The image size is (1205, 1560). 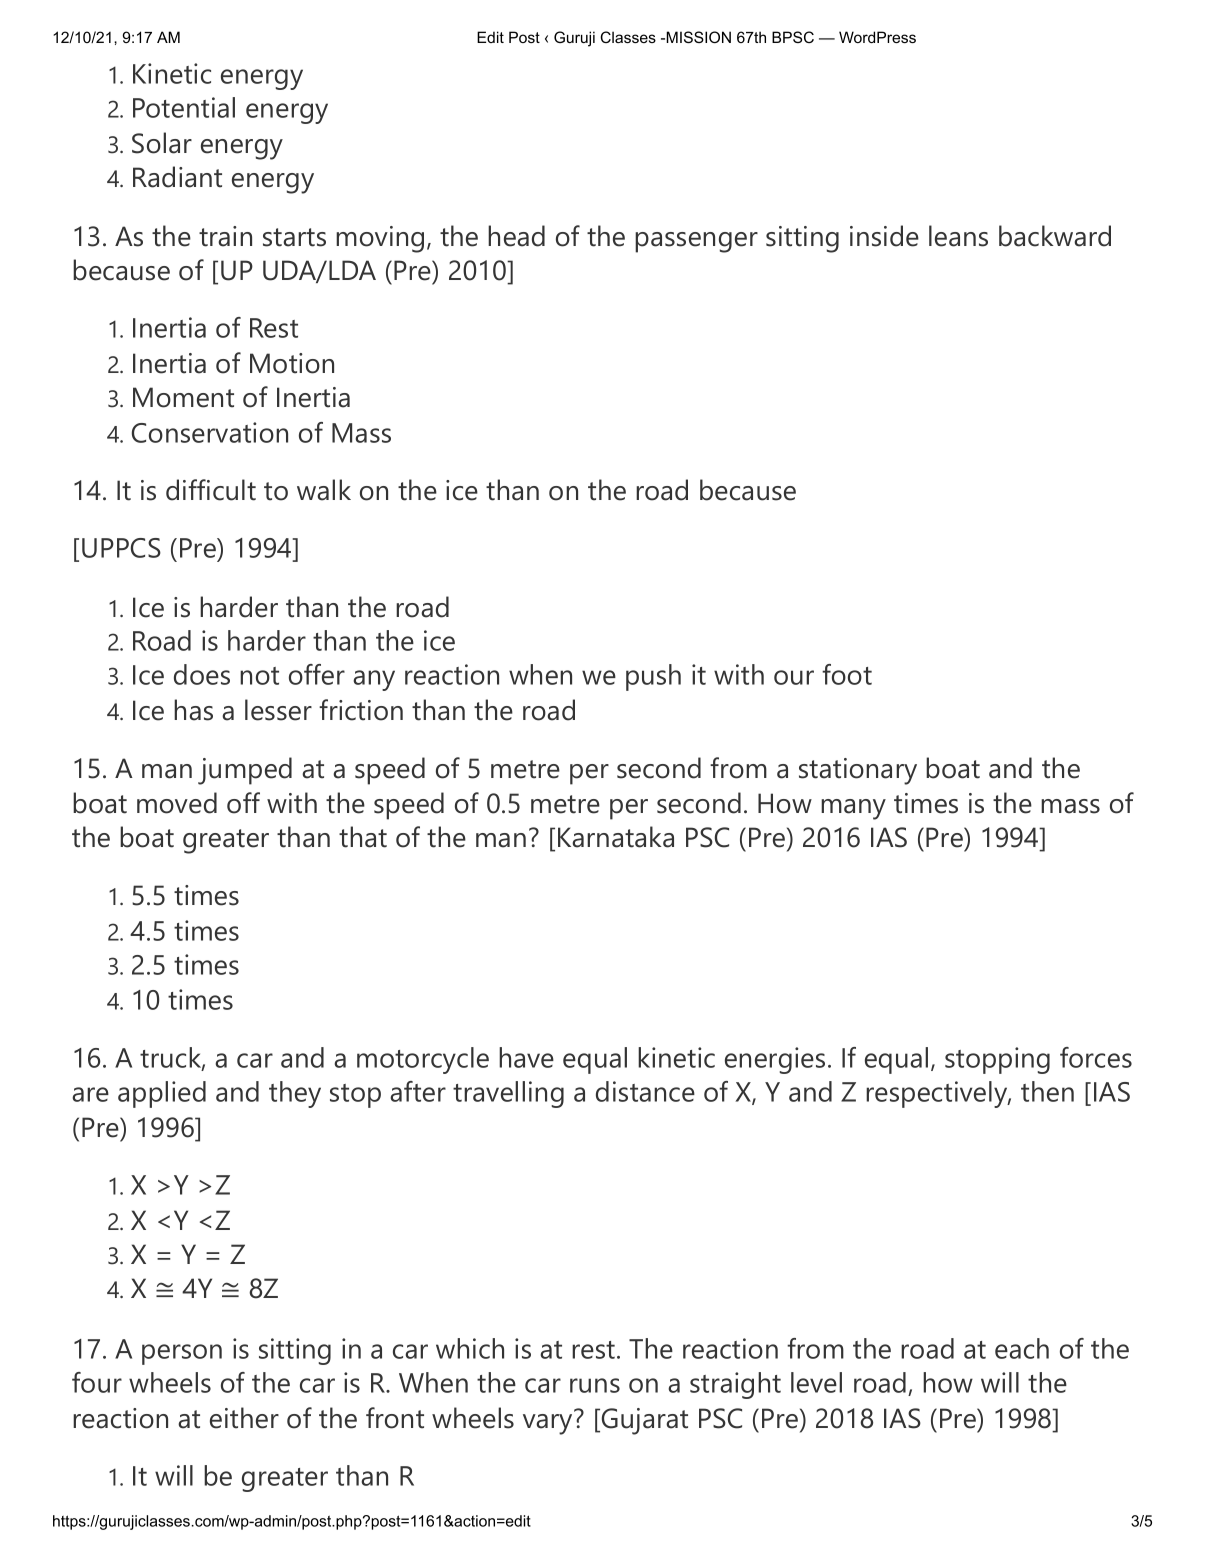 What do you see at coordinates (182, 1354) in the screenshot?
I see `person` at bounding box center [182, 1354].
